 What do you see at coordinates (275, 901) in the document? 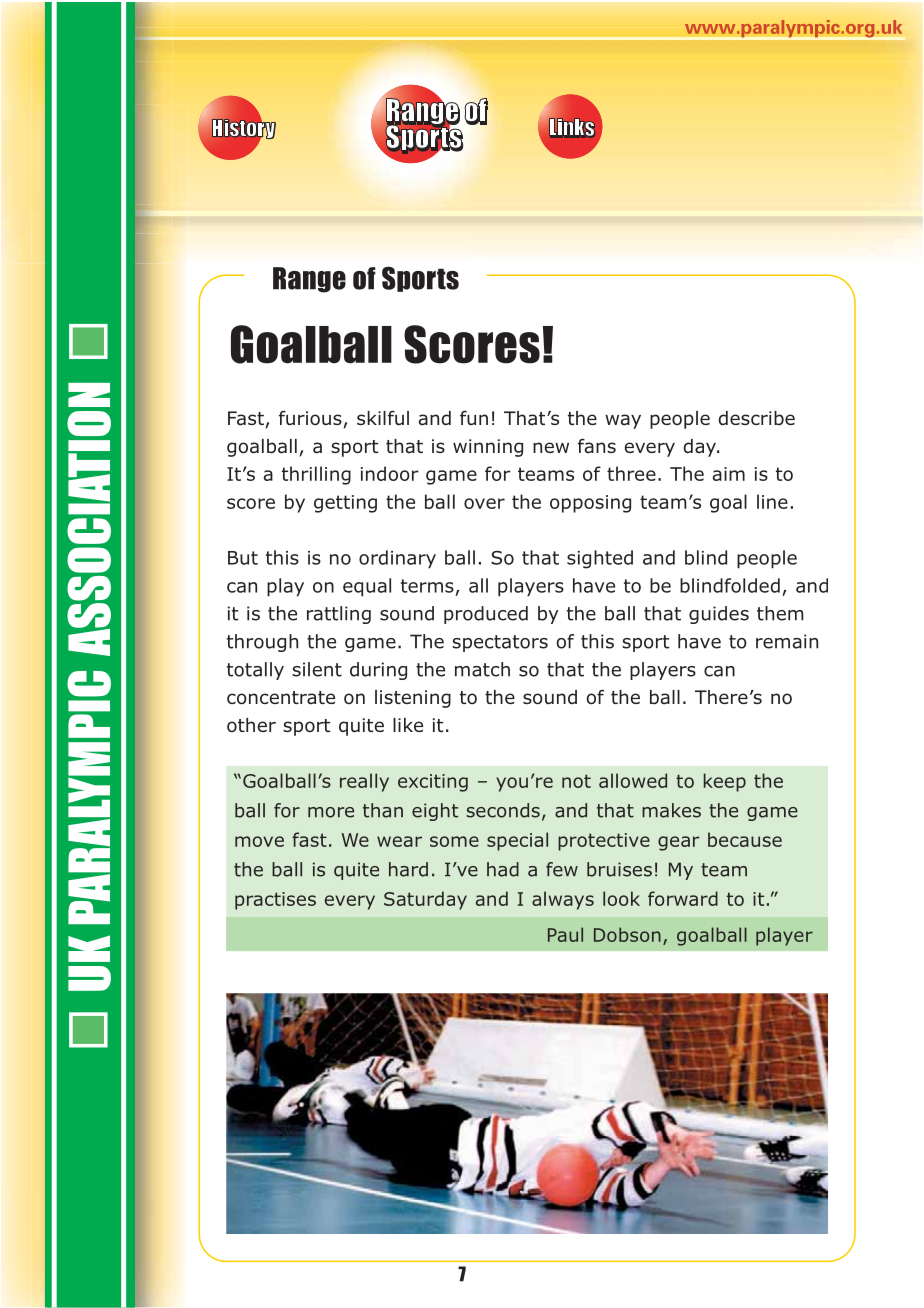
I see `practises` at bounding box center [275, 901].
